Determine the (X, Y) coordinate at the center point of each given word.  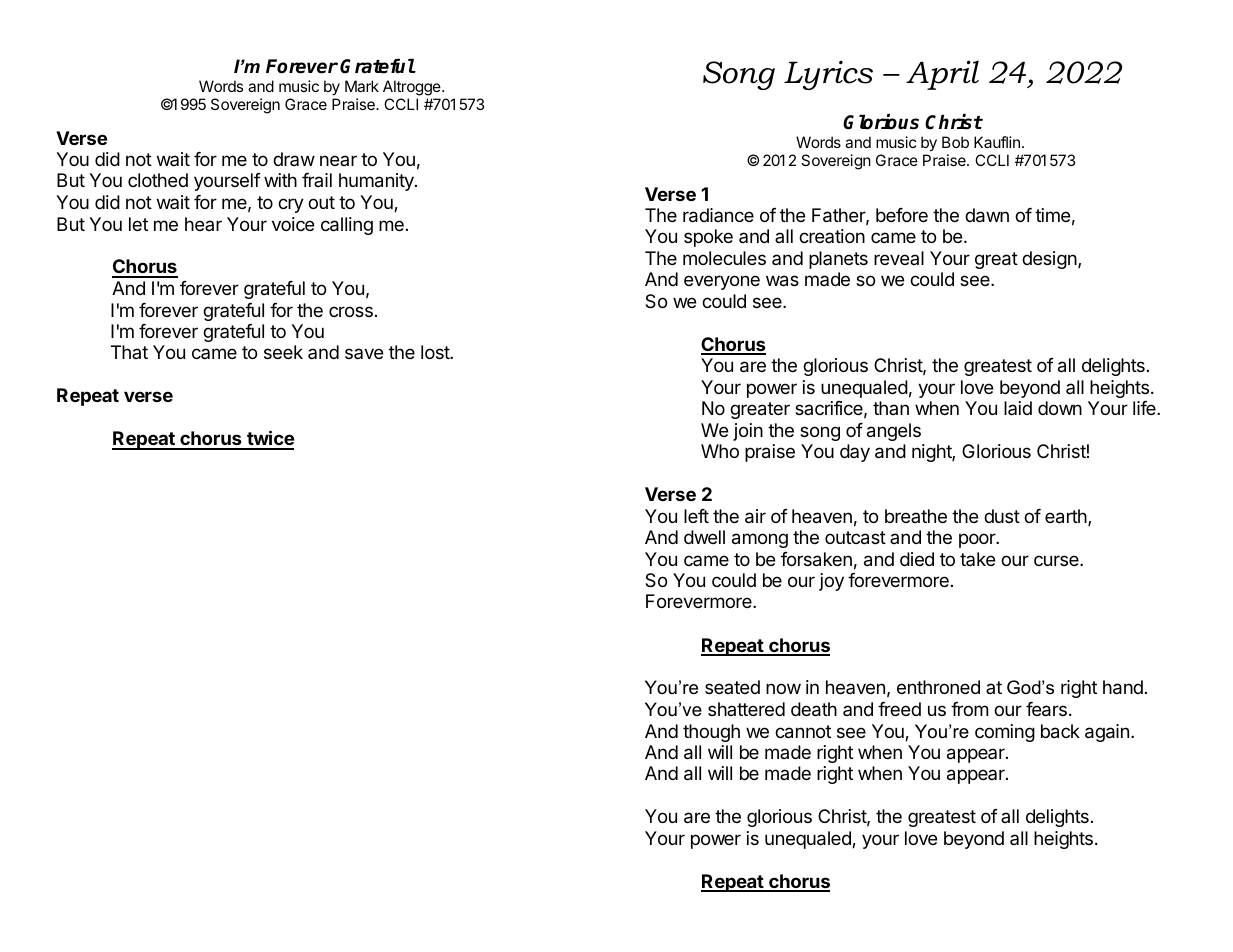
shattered (746, 709)
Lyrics (828, 75)
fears (1046, 709)
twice (269, 439)
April (942, 75)
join (748, 432)
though (711, 733)
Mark (362, 86)
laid (1018, 408)
